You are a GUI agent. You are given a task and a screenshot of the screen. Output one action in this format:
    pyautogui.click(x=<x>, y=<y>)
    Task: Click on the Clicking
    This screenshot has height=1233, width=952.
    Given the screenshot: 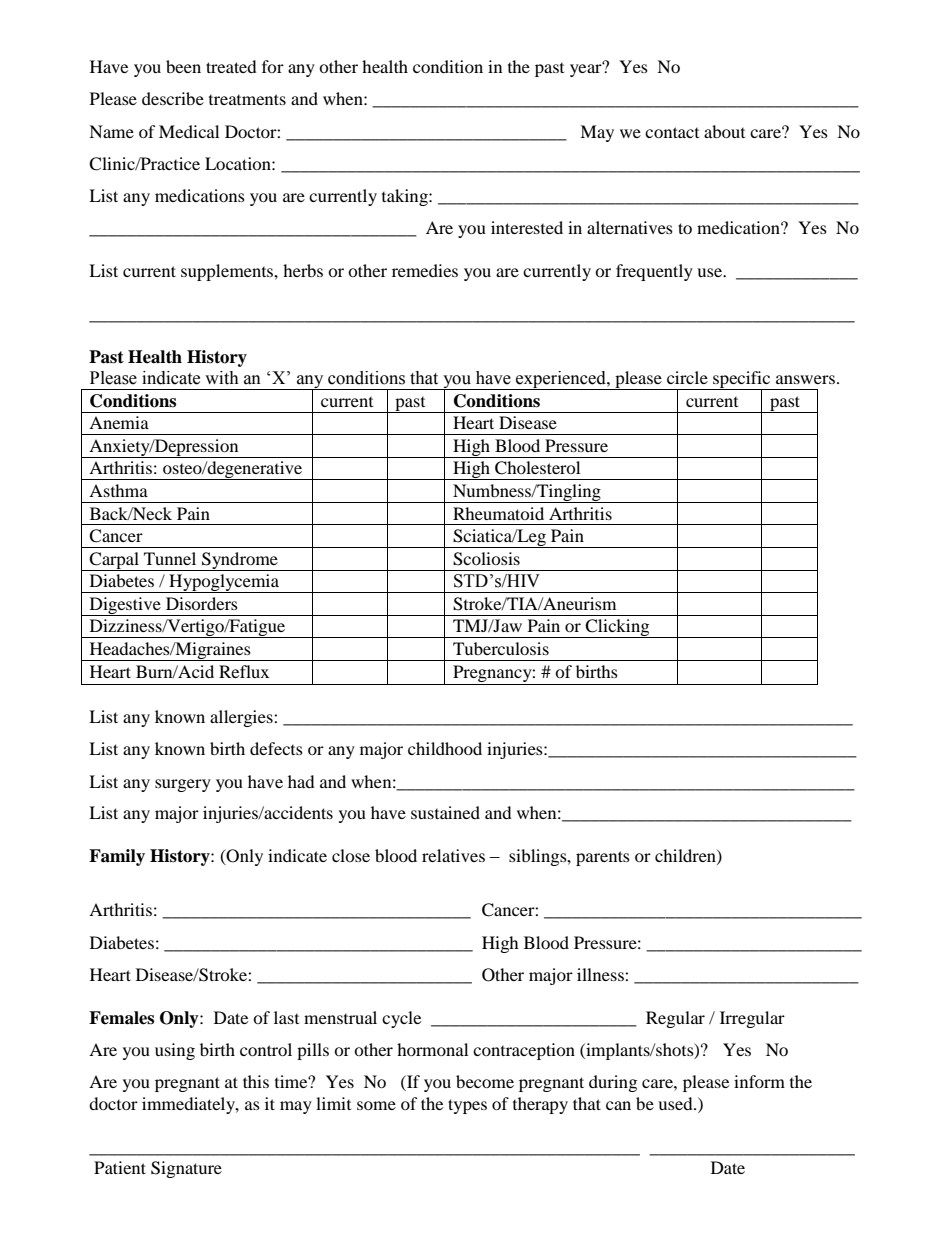 What is the action you would take?
    pyautogui.click(x=618, y=628)
